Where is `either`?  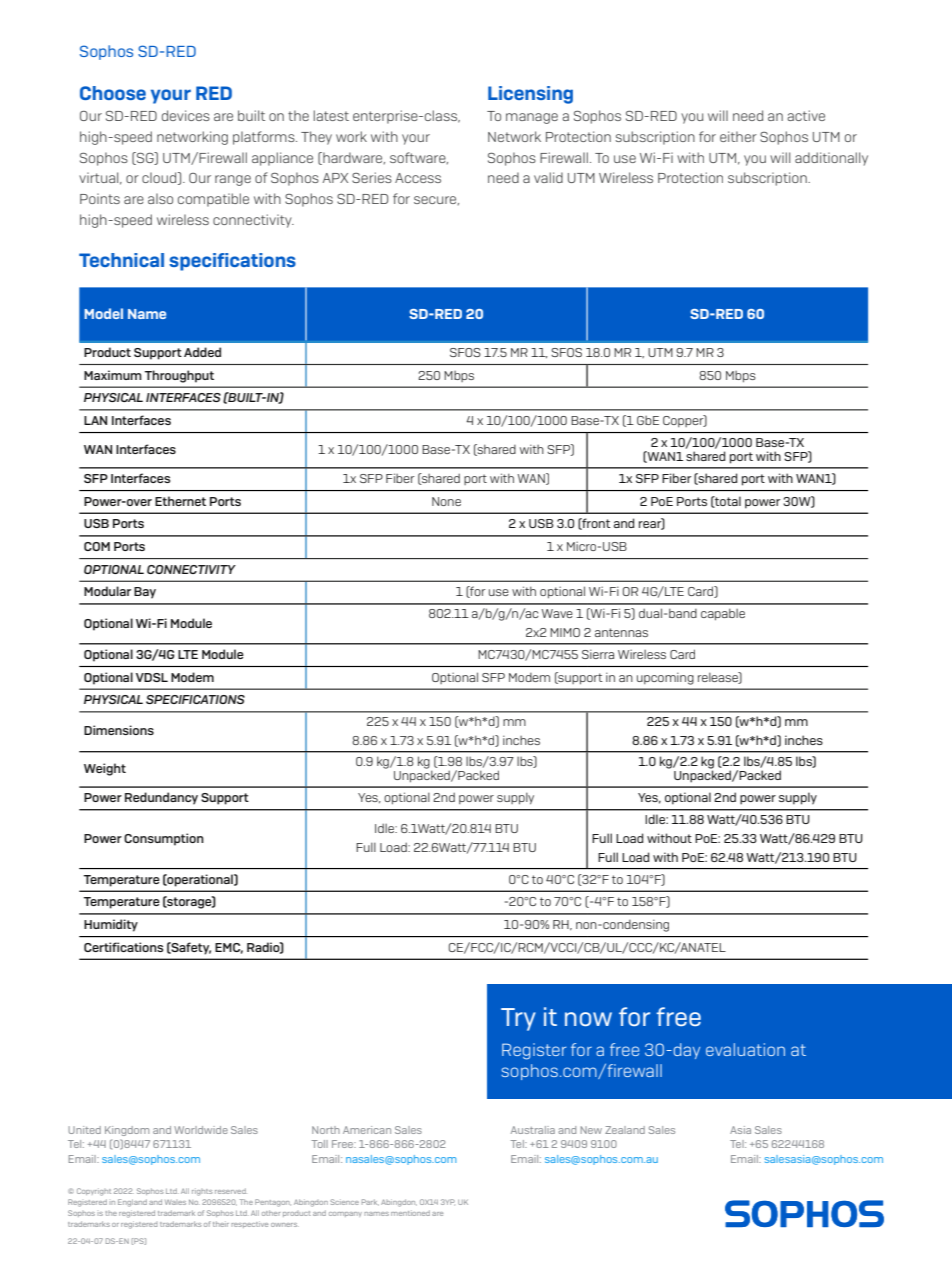 either is located at coordinates (738, 136).
